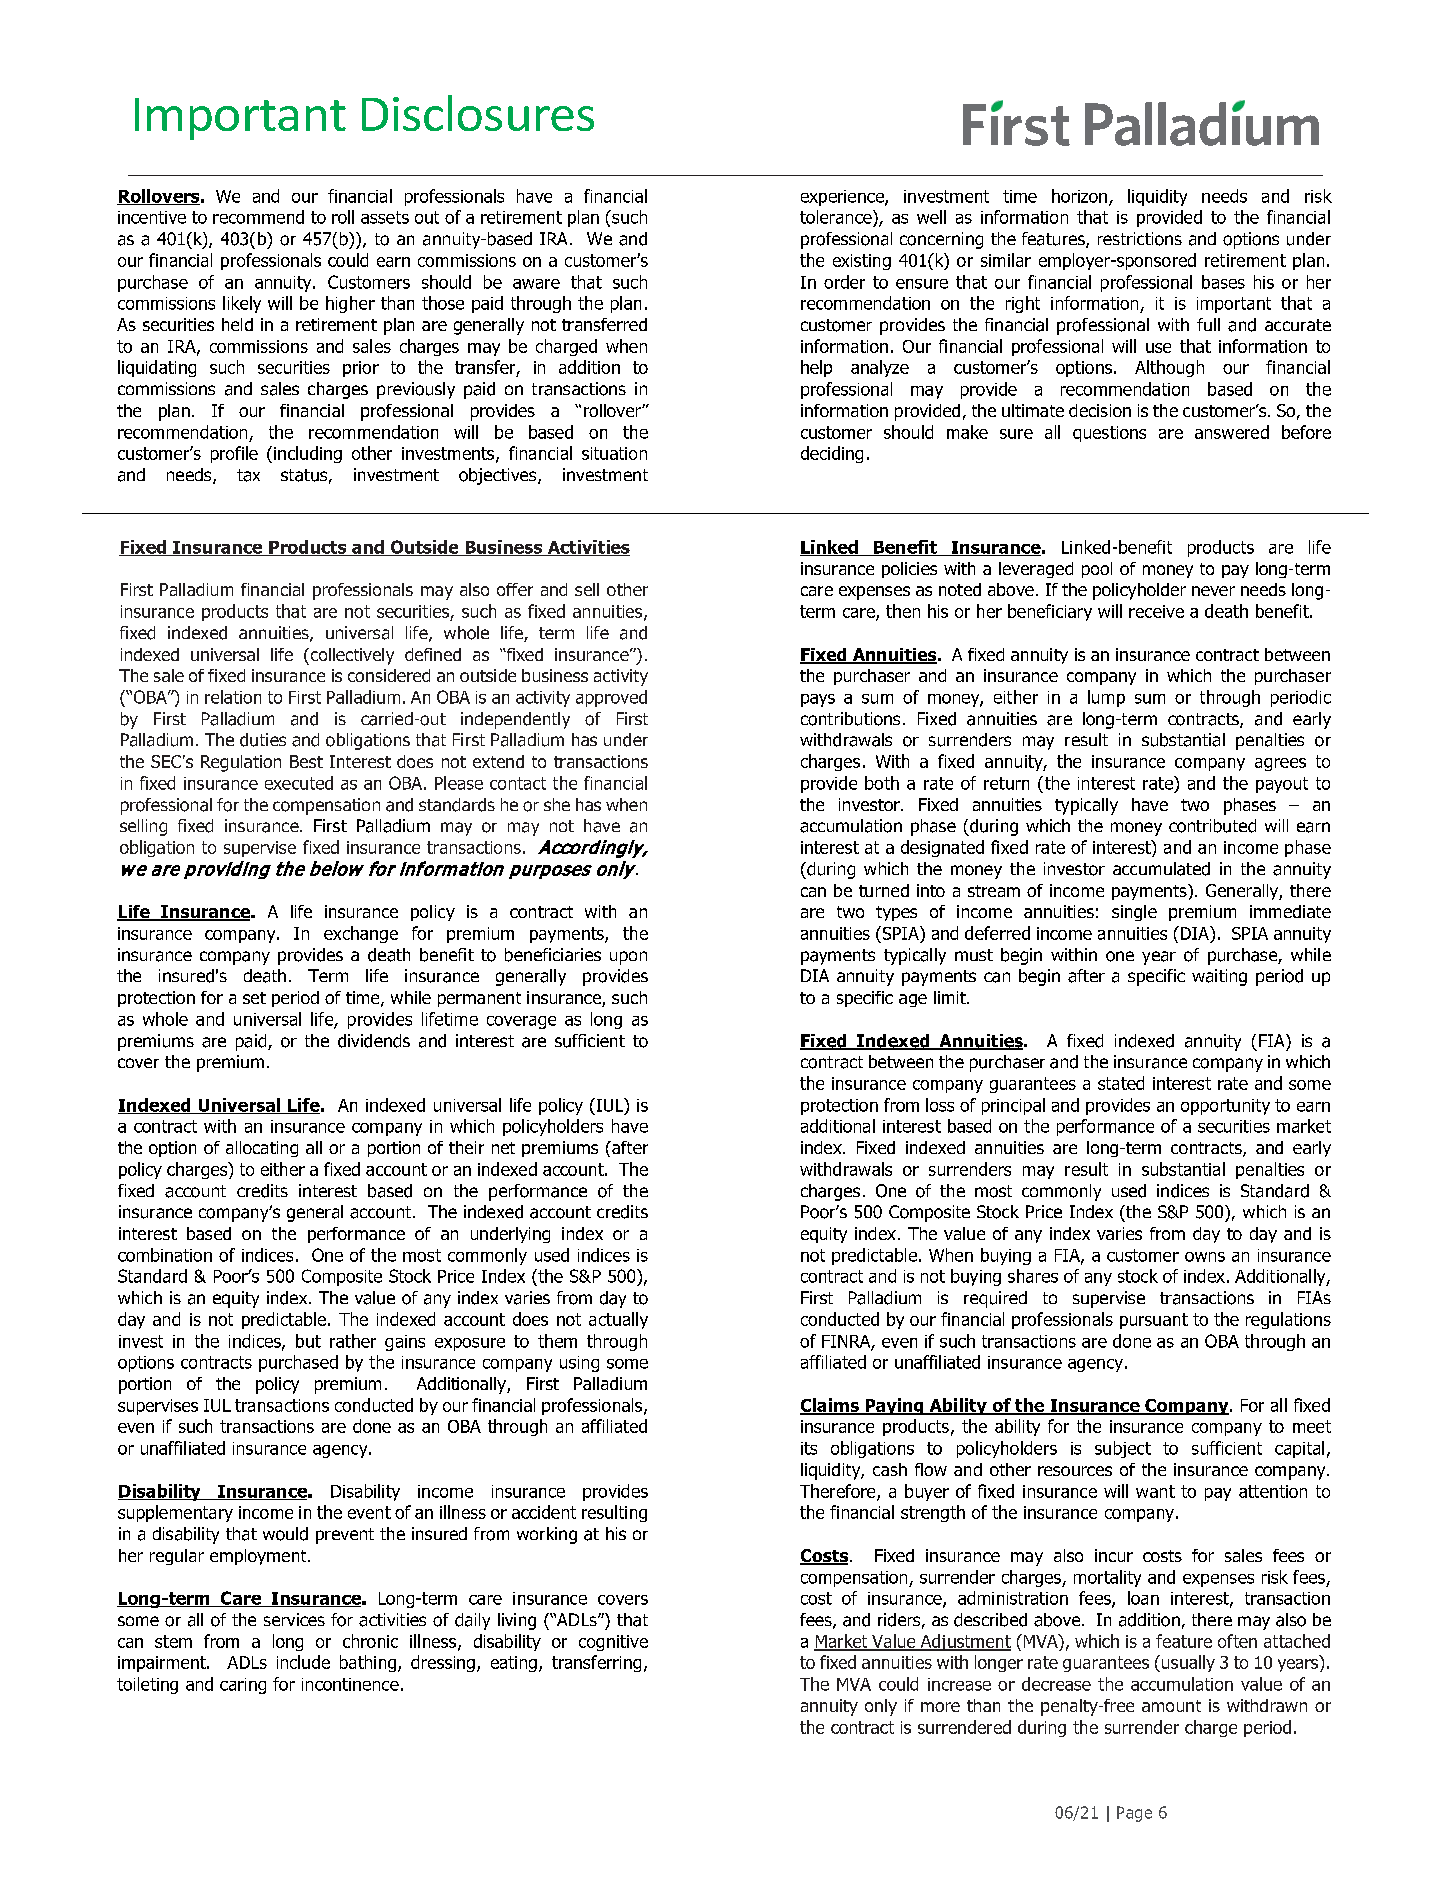  What do you see at coordinates (884, 890) in the screenshot?
I see `turned` at bounding box center [884, 890].
